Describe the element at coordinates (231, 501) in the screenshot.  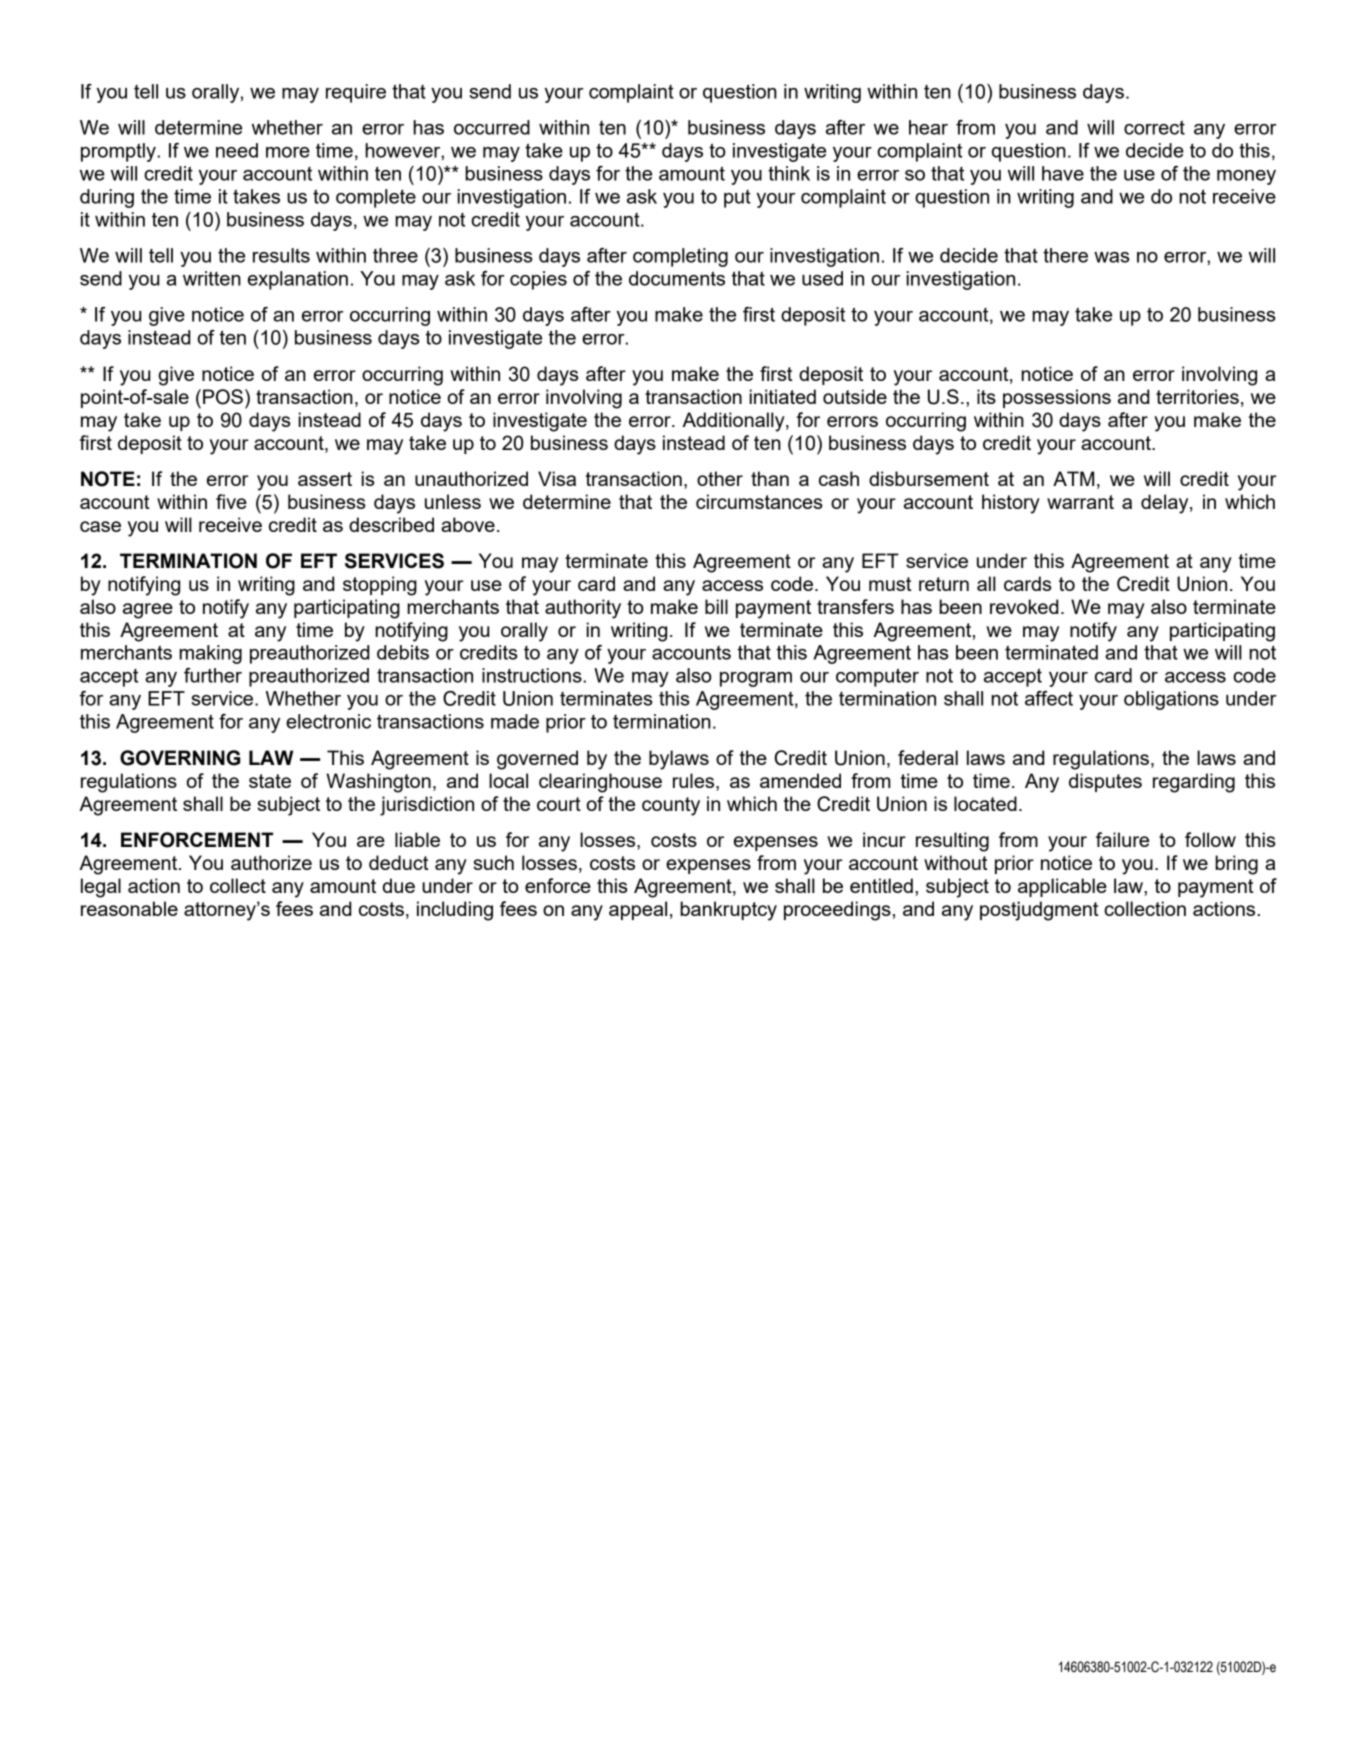
I see `five` at that location.
